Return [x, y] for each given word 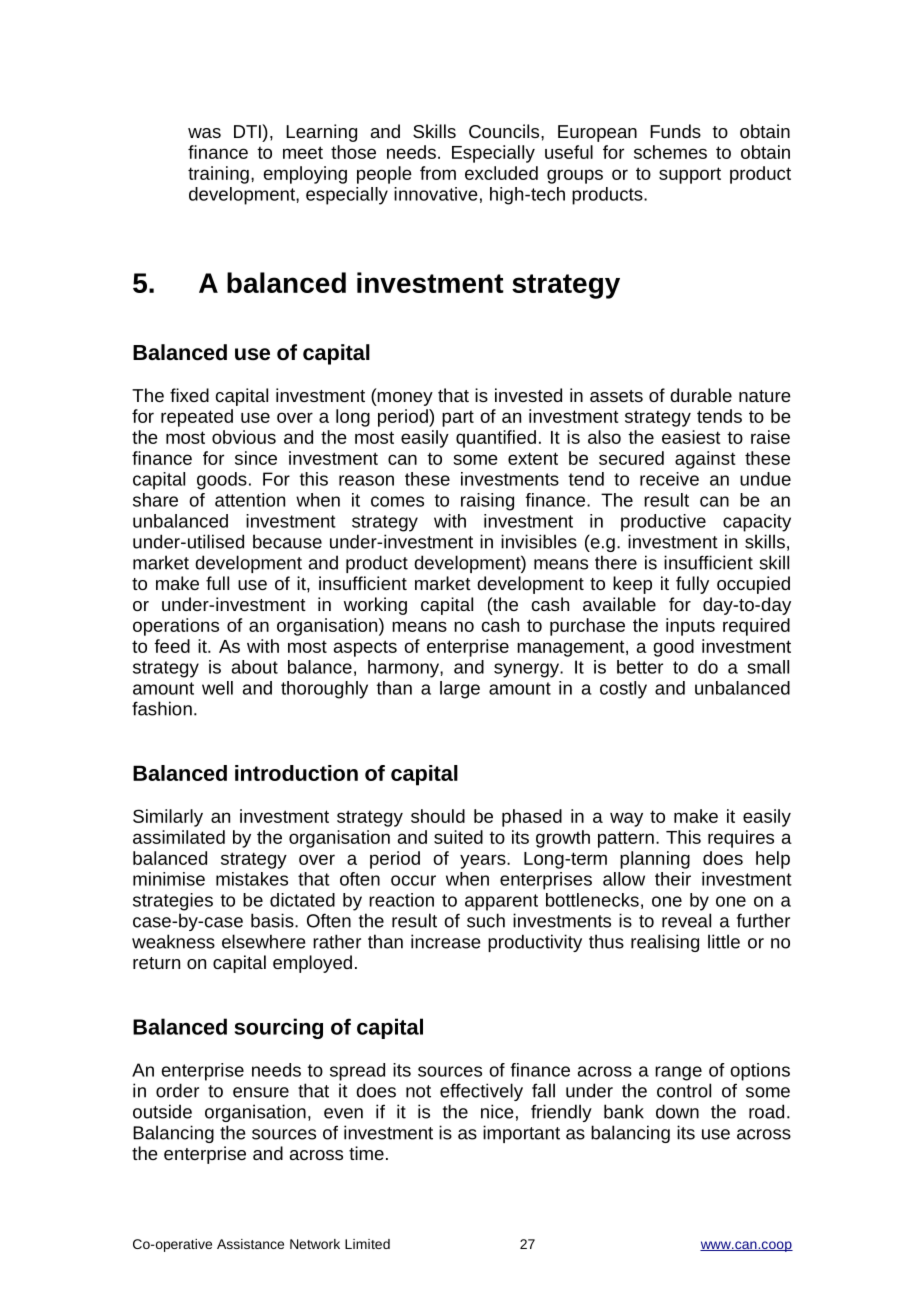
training [218, 175]
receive [669, 479]
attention [250, 500]
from [438, 173]
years [484, 861]
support [690, 175]
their [673, 879]
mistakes [252, 879]
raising [487, 502]
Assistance [250, 1244]
